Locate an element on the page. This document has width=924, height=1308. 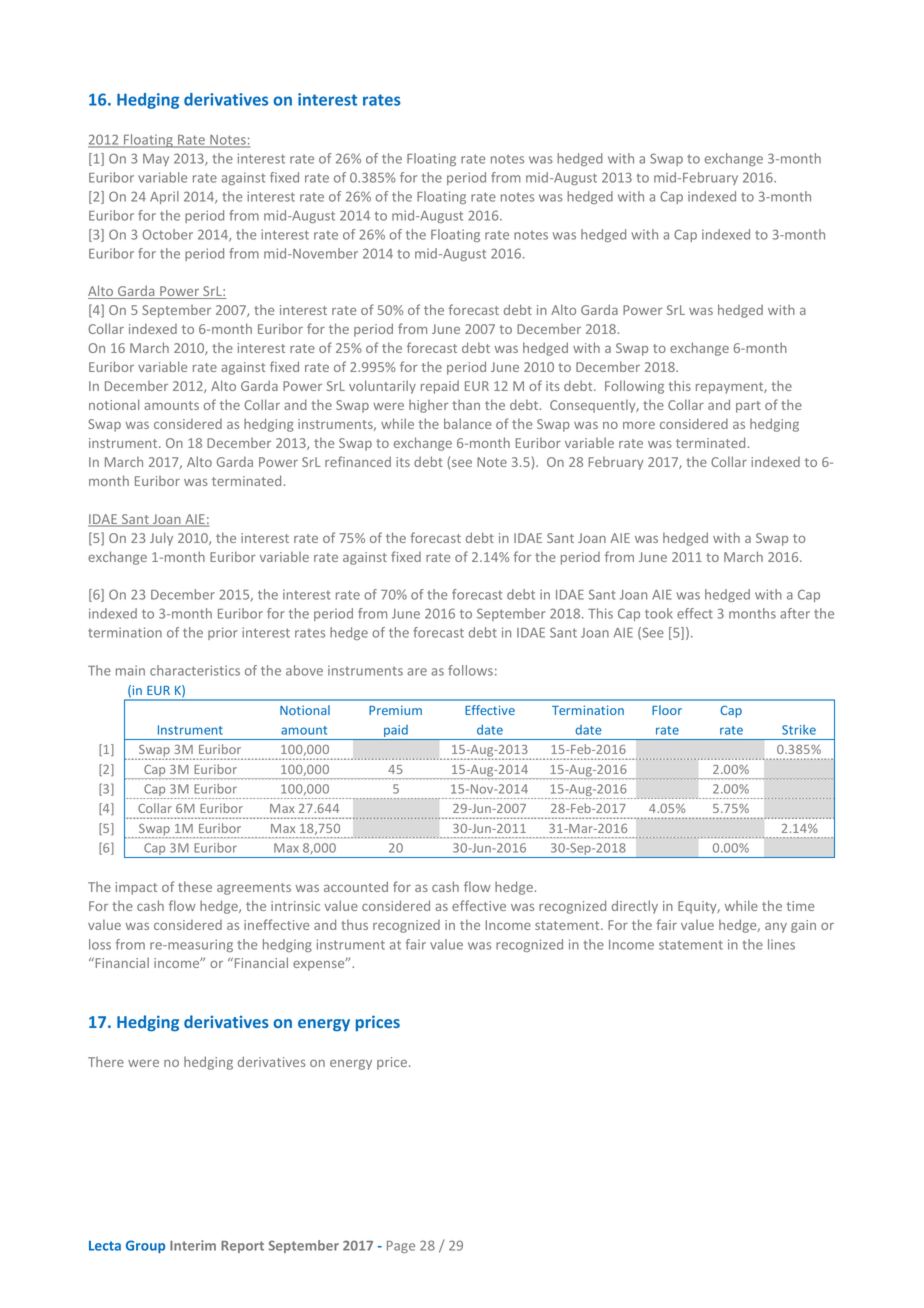
Interim is located at coordinates (193, 1245).
